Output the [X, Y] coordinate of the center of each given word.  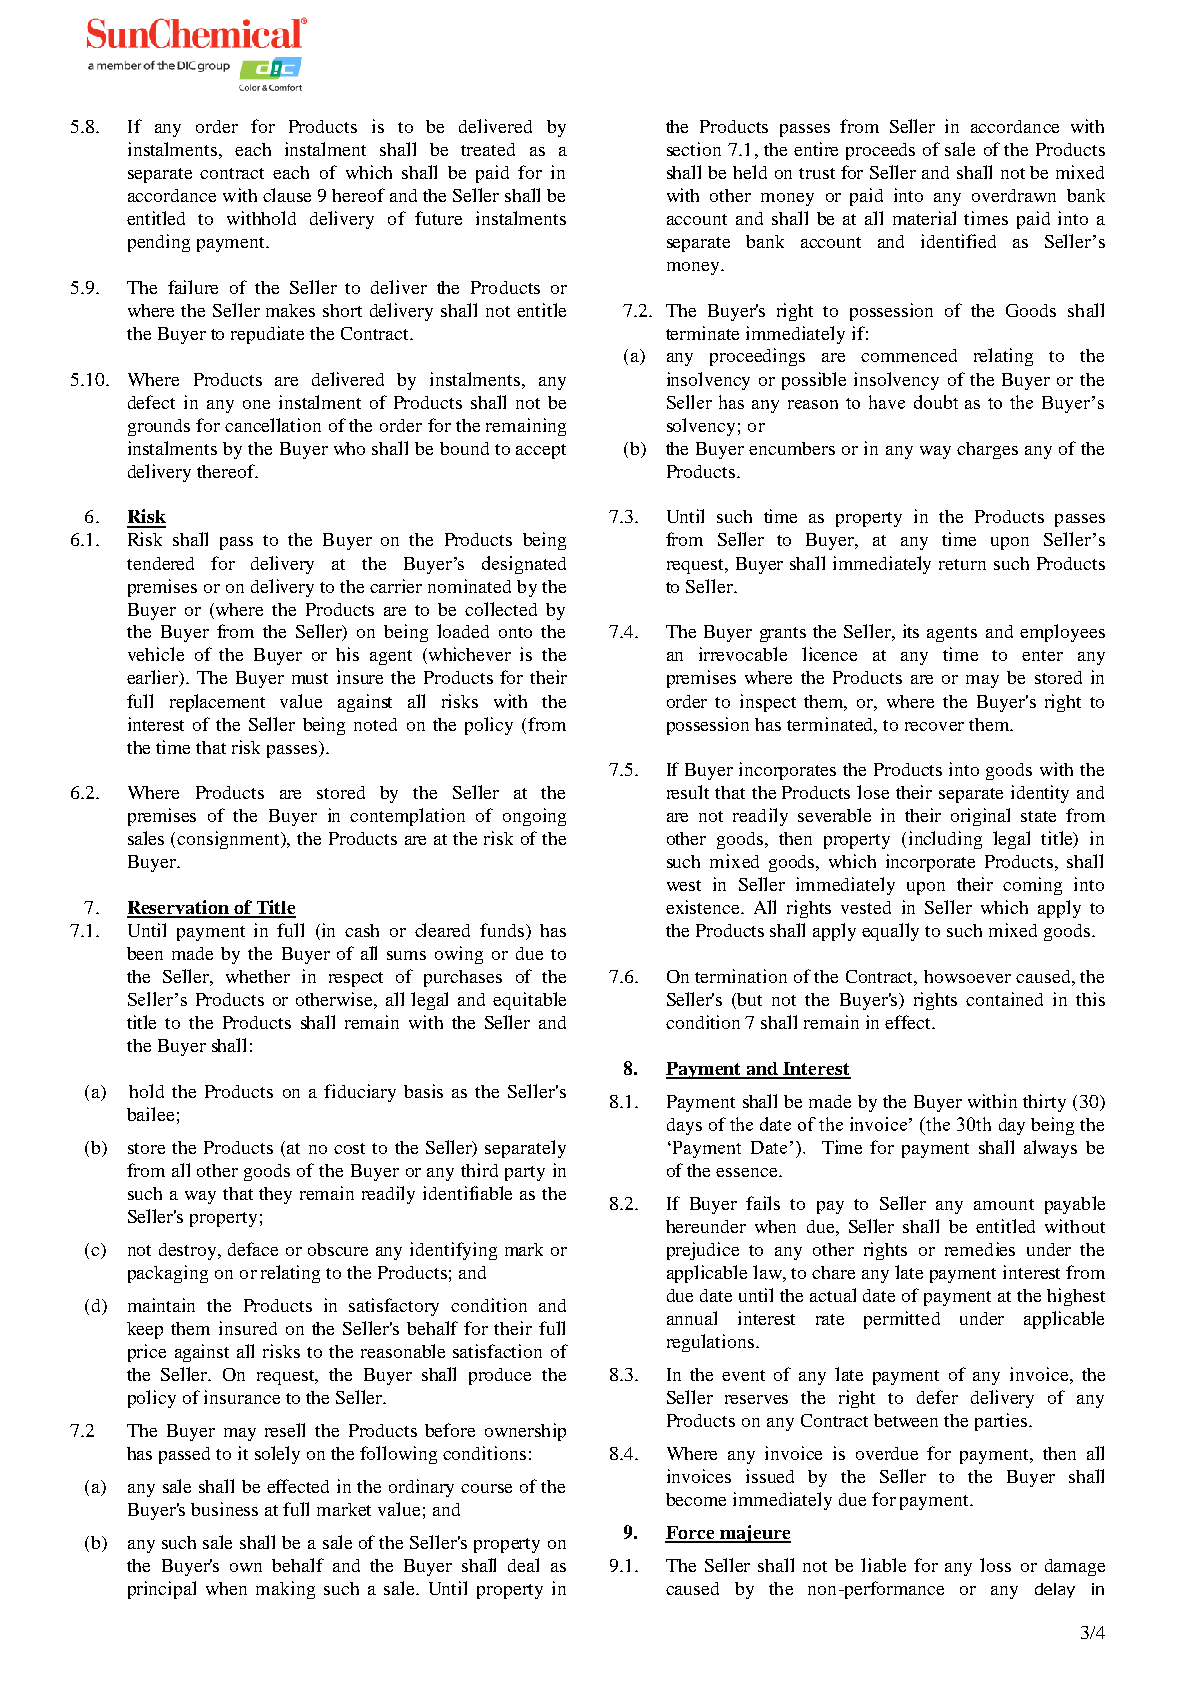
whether [258, 976]
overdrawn [1014, 195]
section [694, 149]
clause [287, 195]
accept [541, 451]
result [688, 792]
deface [253, 1249]
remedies [980, 1249]
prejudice [703, 1251]
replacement [217, 703]
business [224, 1509]
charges [987, 450]
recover [934, 726]
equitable [529, 1001]
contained [1004, 999]
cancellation [273, 425]
